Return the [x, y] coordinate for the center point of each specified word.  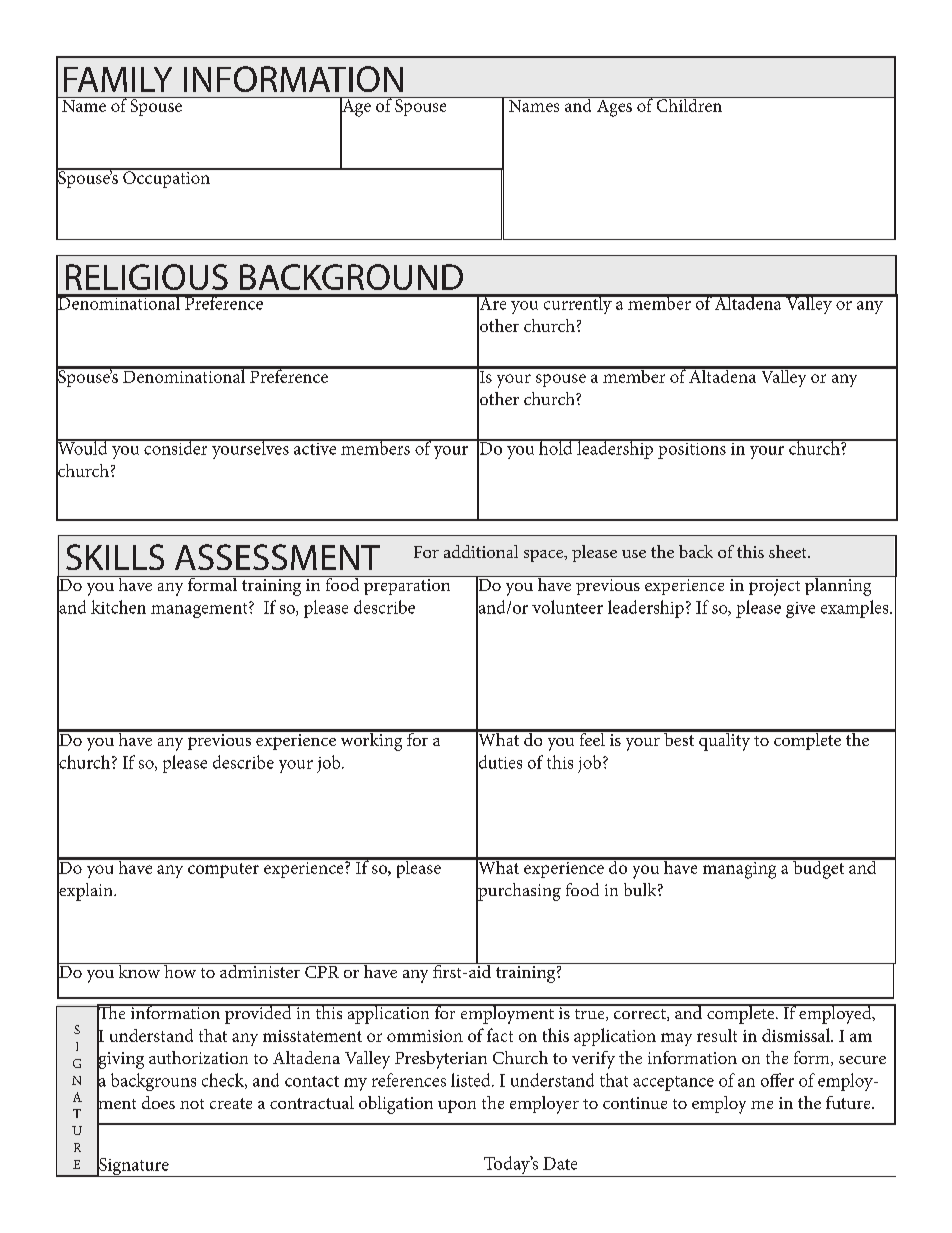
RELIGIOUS [147, 277]
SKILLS [115, 557]
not [192, 1104]
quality [725, 740]
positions [692, 449]
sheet [789, 551]
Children [689, 104]
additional [481, 551]
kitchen [118, 607]
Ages [614, 107]
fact [500, 1035]
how [180, 970]
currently [577, 304]
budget [819, 868]
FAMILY [118, 79]
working [371, 740]
